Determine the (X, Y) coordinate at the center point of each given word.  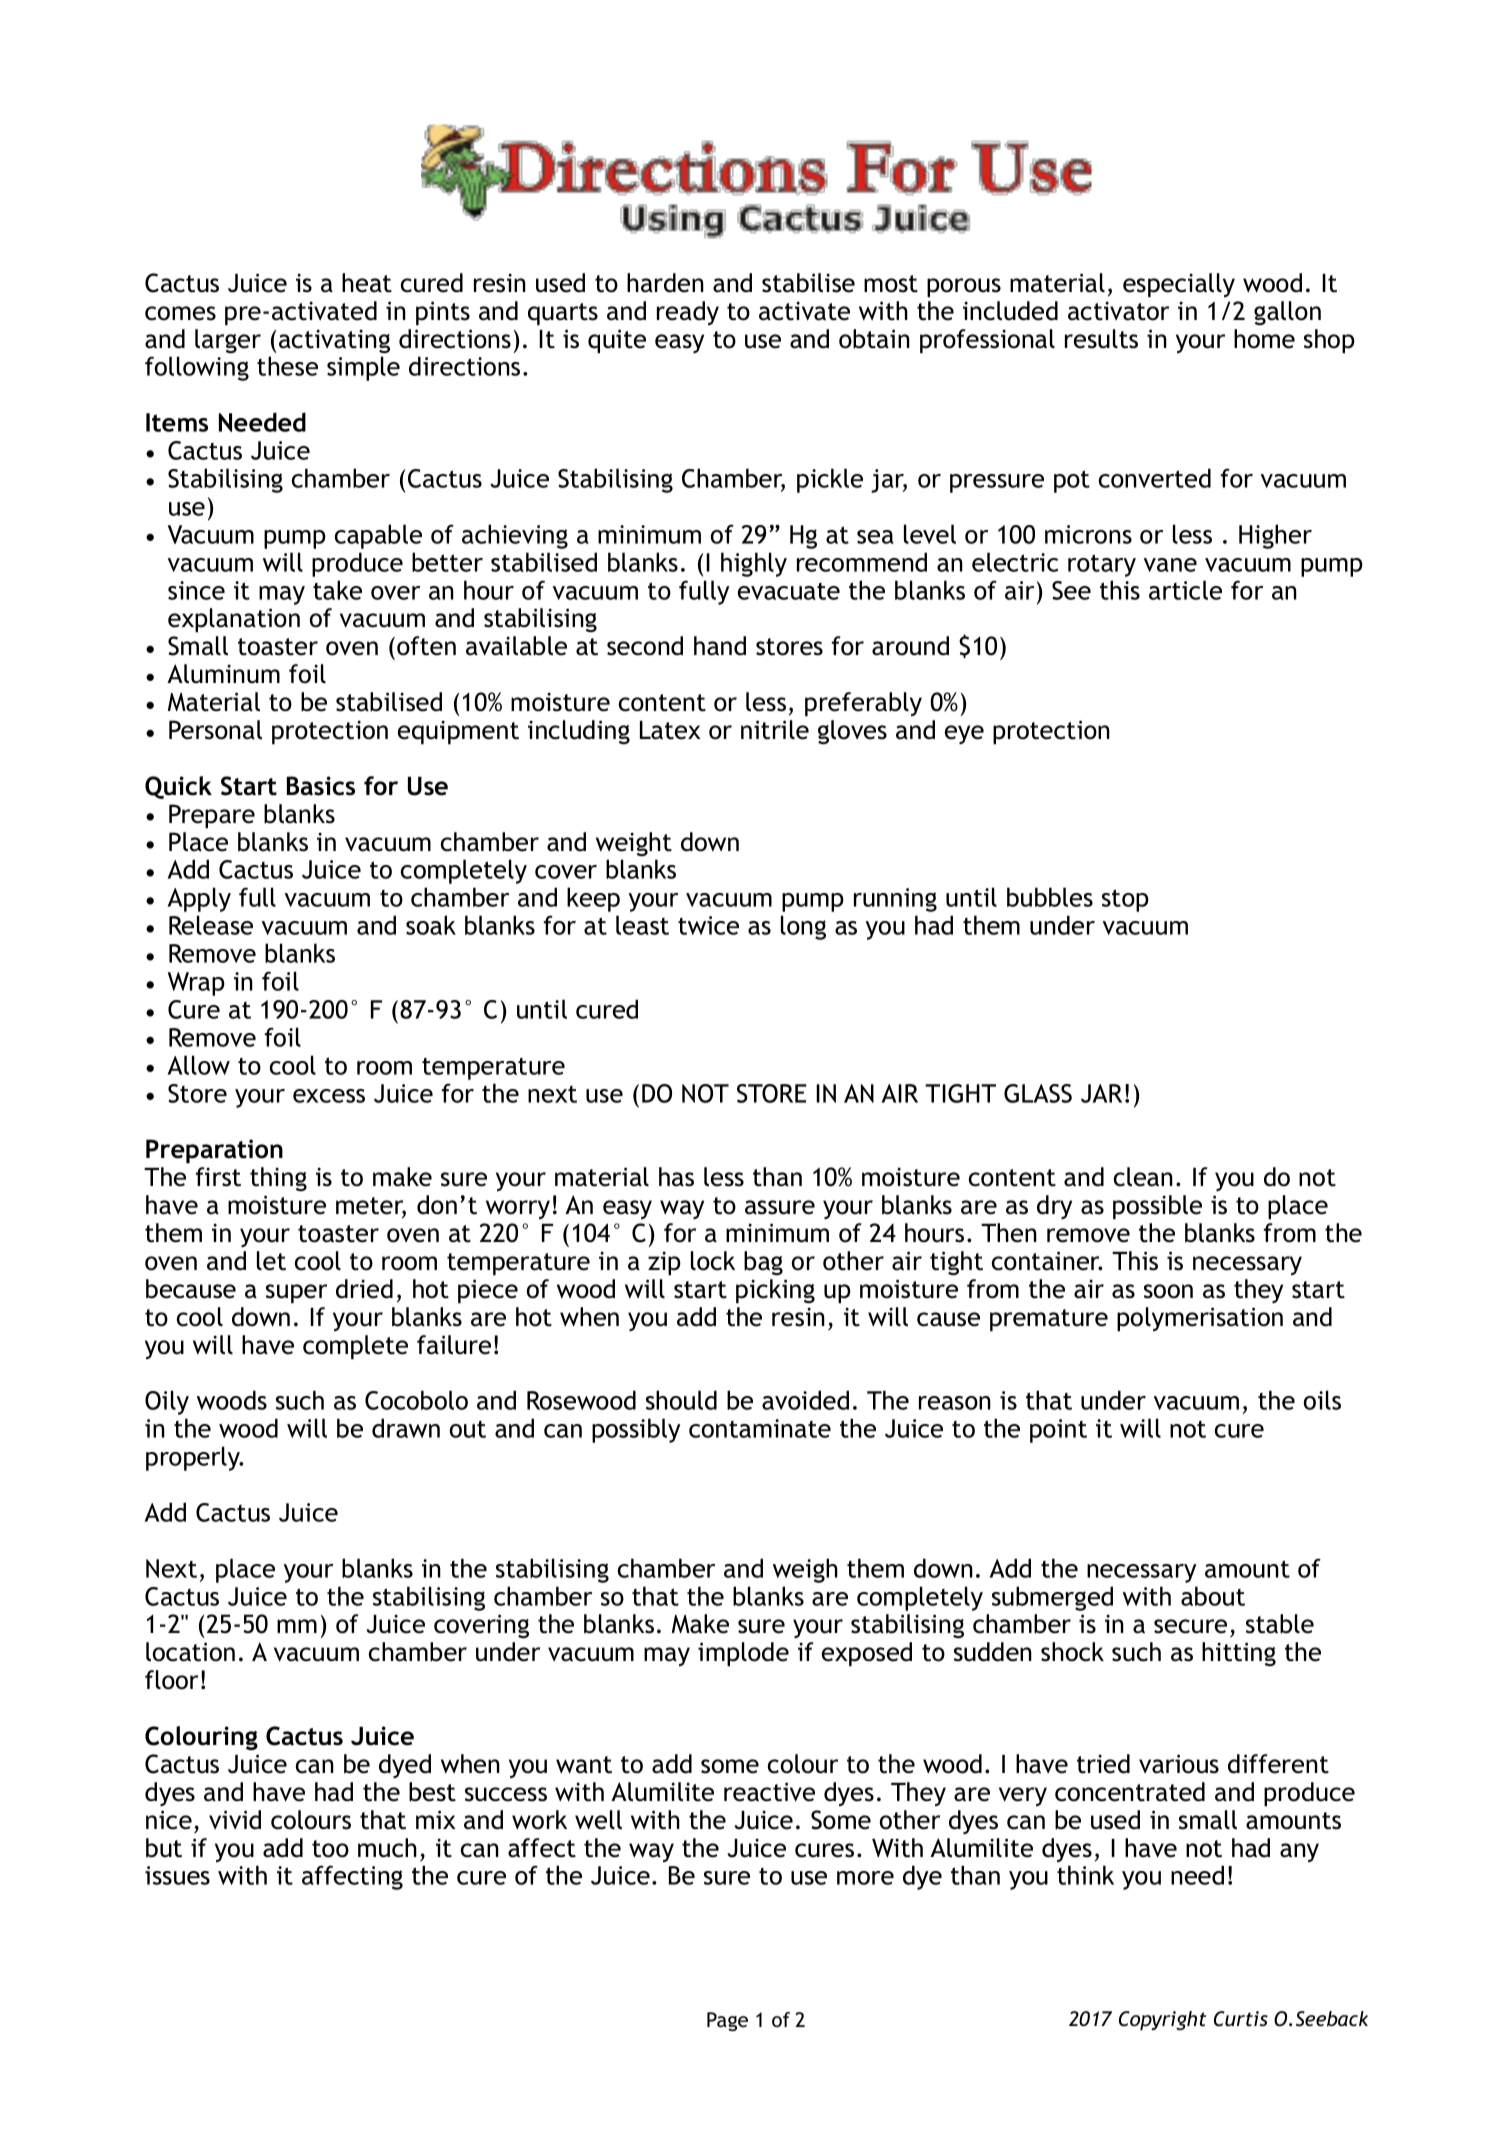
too (330, 1849)
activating (334, 341)
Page (727, 2021)
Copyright (1162, 2021)
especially (1179, 285)
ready (688, 313)
